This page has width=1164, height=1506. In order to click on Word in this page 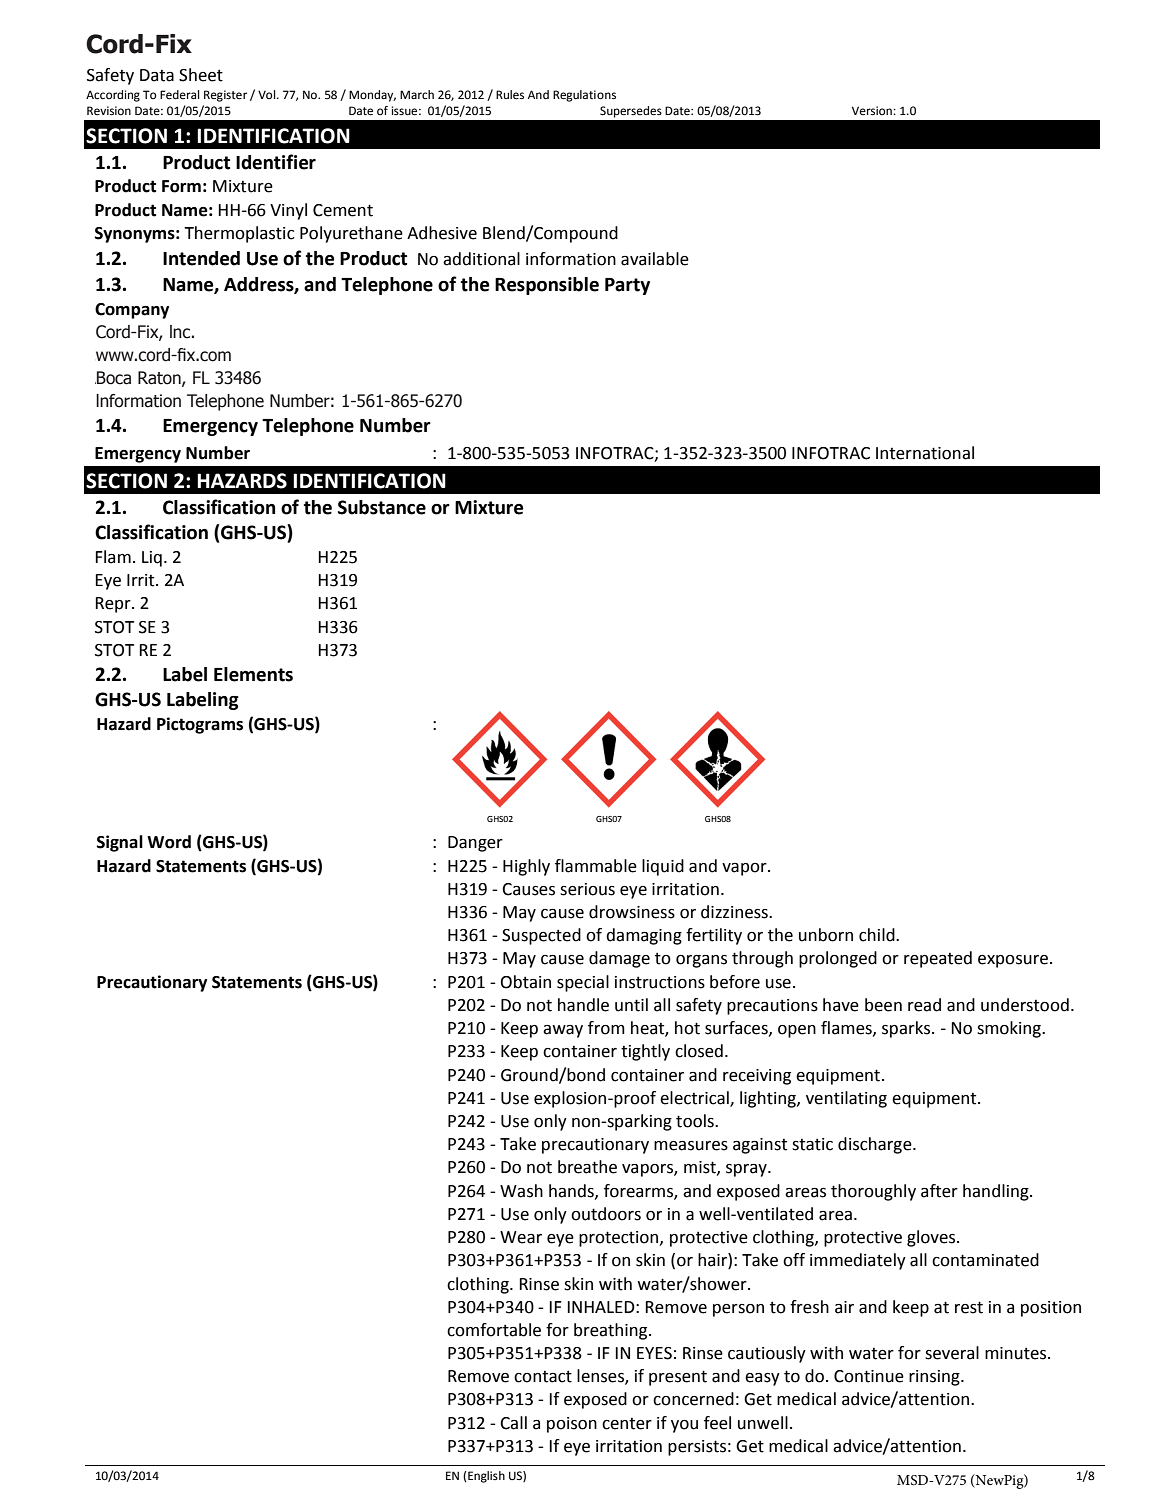, I will do `click(169, 842)`.
